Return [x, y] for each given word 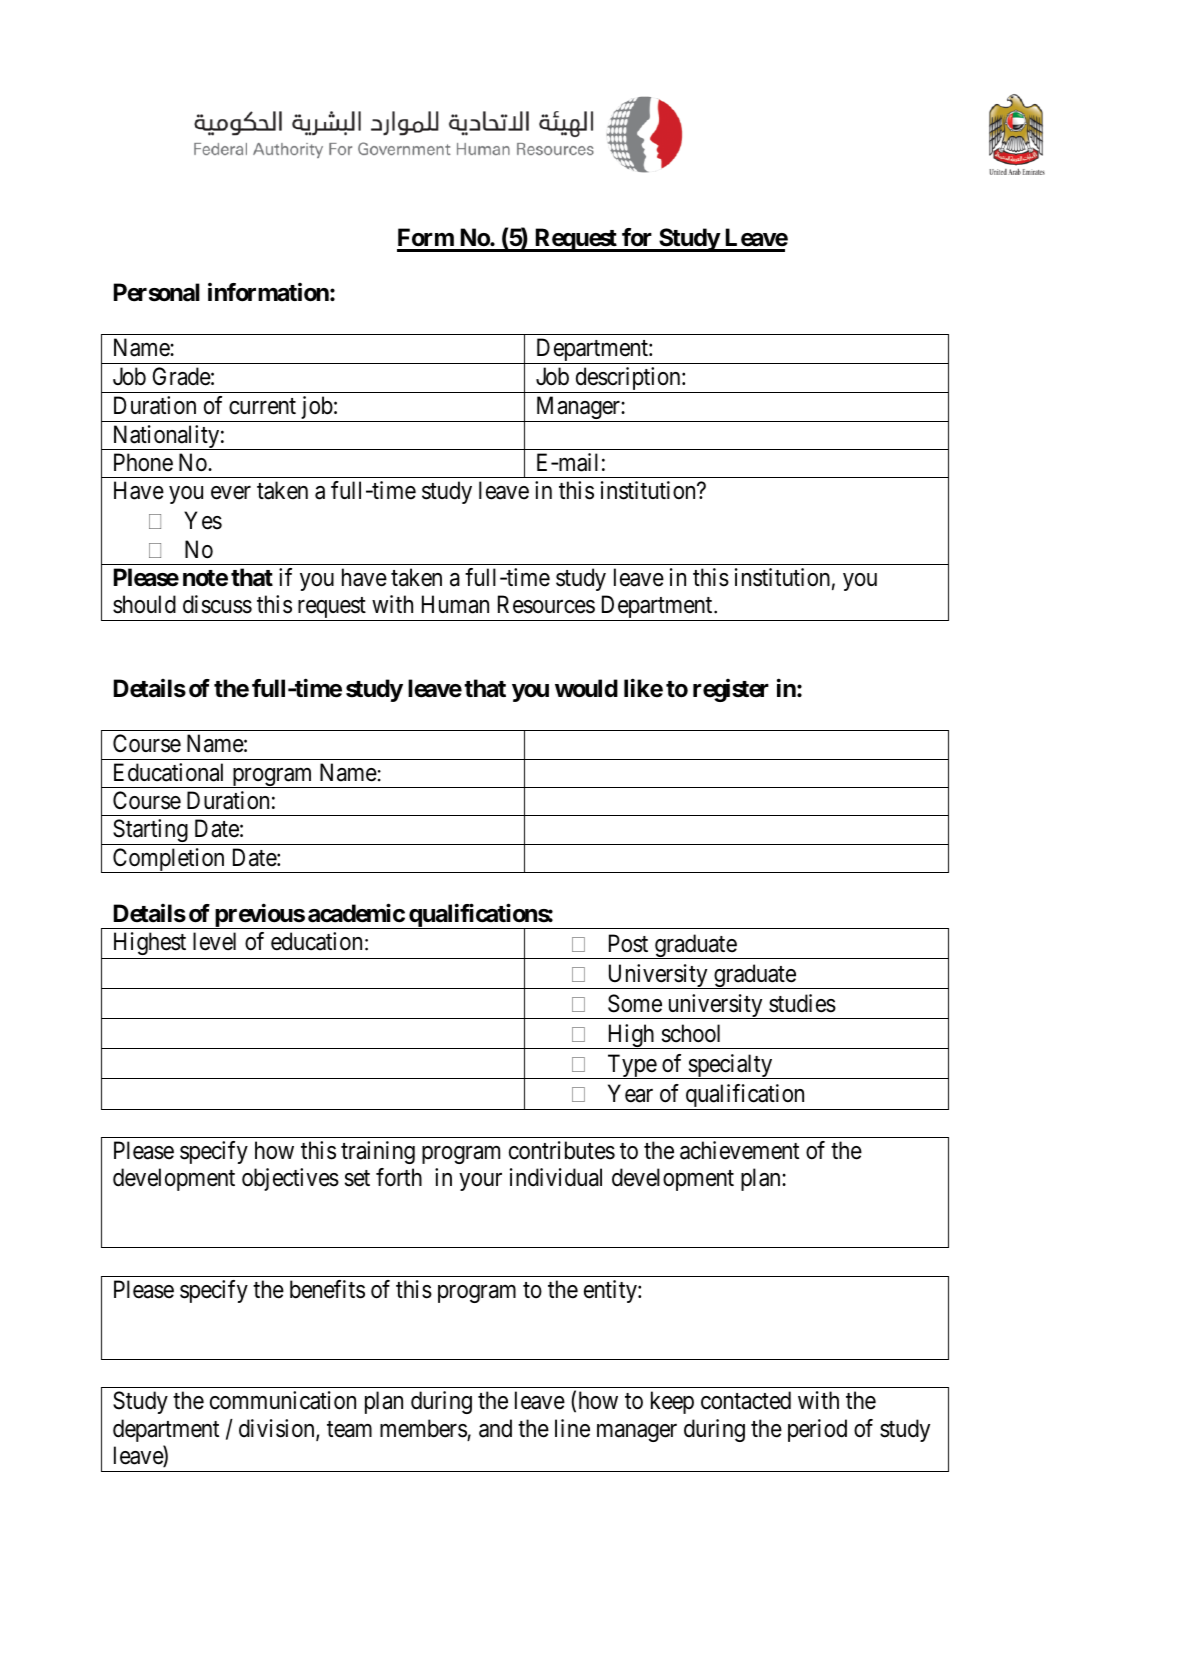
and [495, 1428]
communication [283, 1400]
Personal [157, 292]
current [262, 406]
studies [802, 1003]
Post [628, 943]
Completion [169, 860]
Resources [546, 605]
